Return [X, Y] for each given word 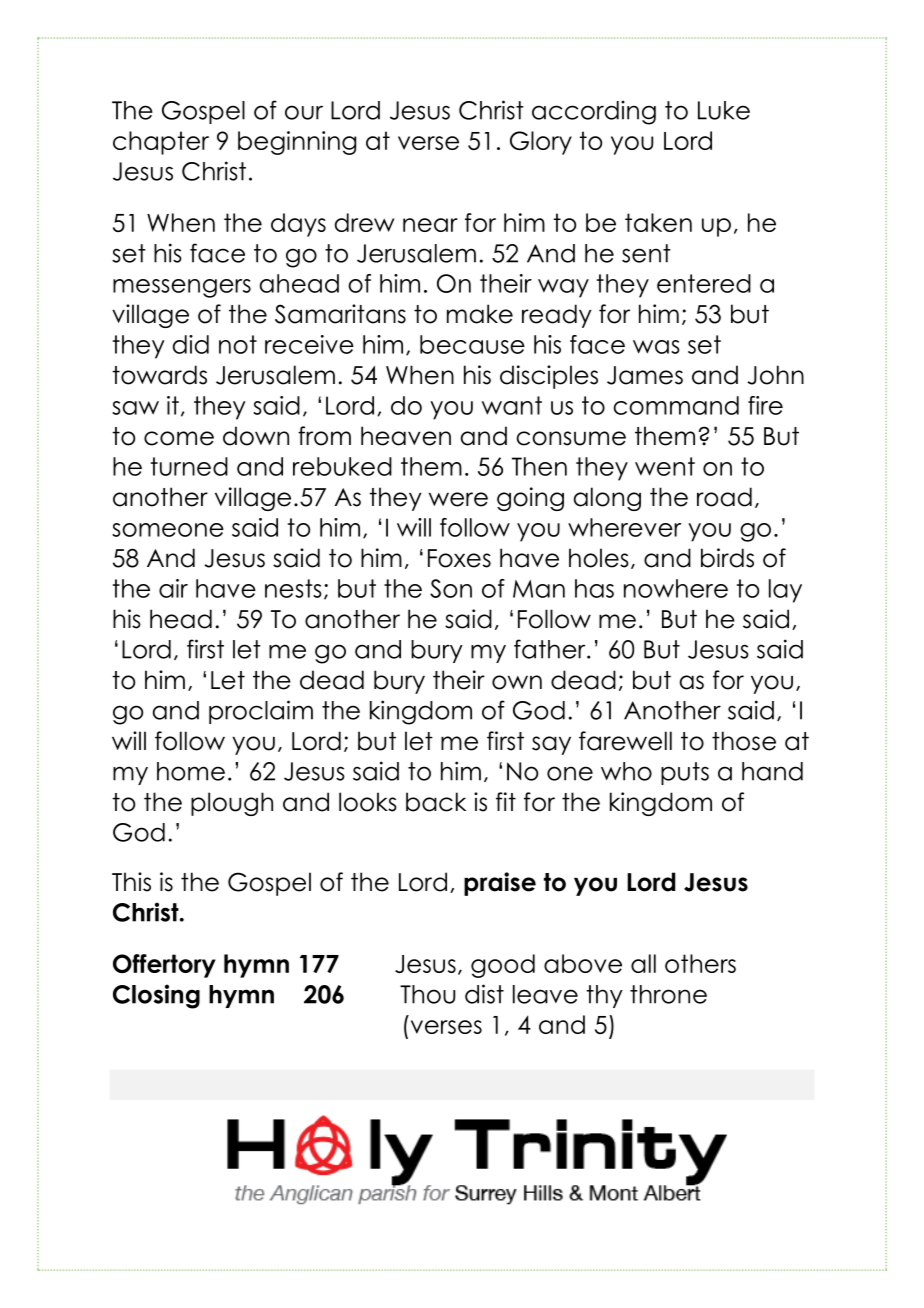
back [436, 802]
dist [484, 994]
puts [685, 773]
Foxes [459, 558]
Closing [156, 996]
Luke [724, 110]
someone [168, 530]
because [472, 344]
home [191, 771]
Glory [541, 143]
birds [727, 558]
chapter [161, 143]
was [656, 347]
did [191, 344]
